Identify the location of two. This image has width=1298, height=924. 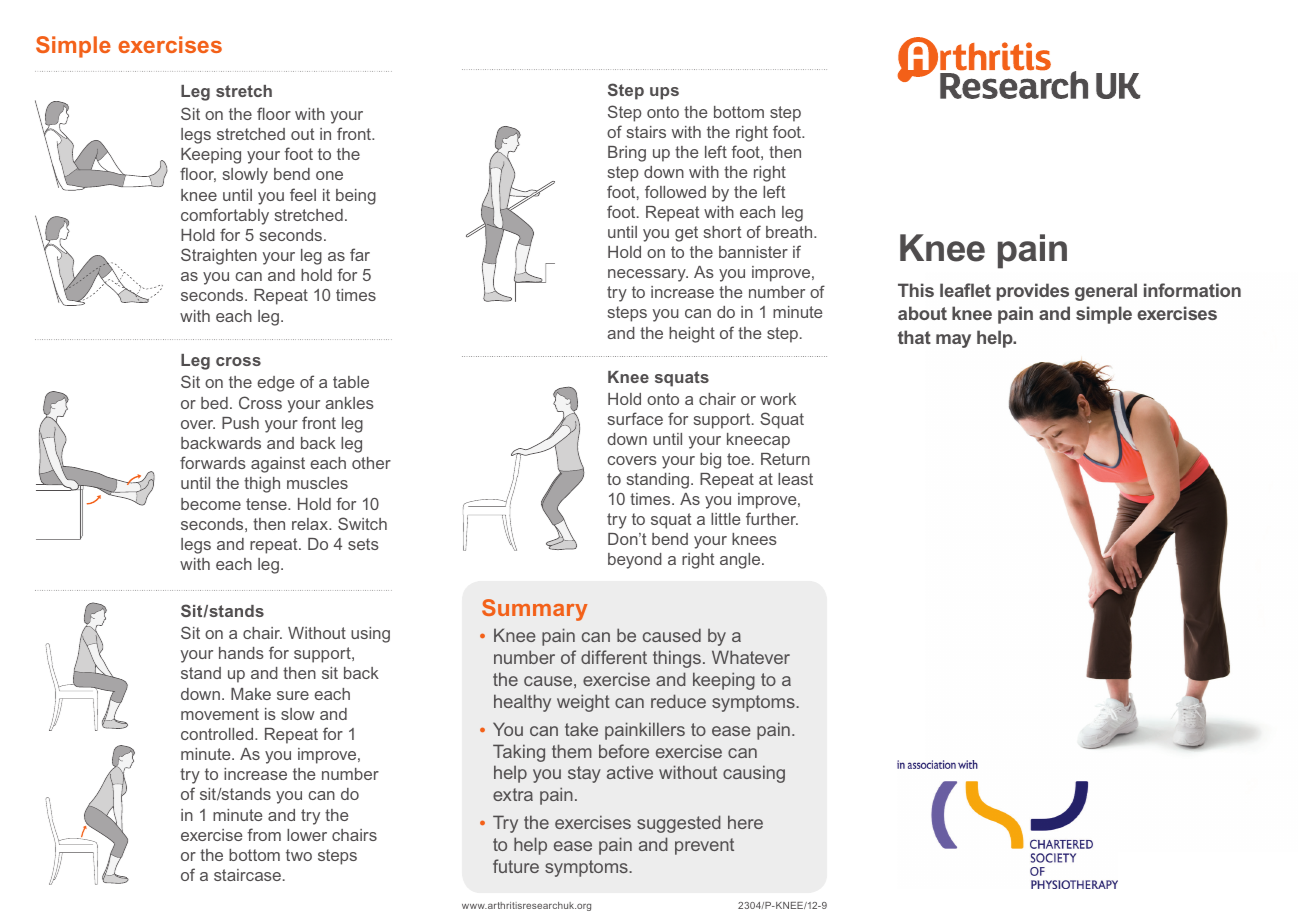
(299, 855).
